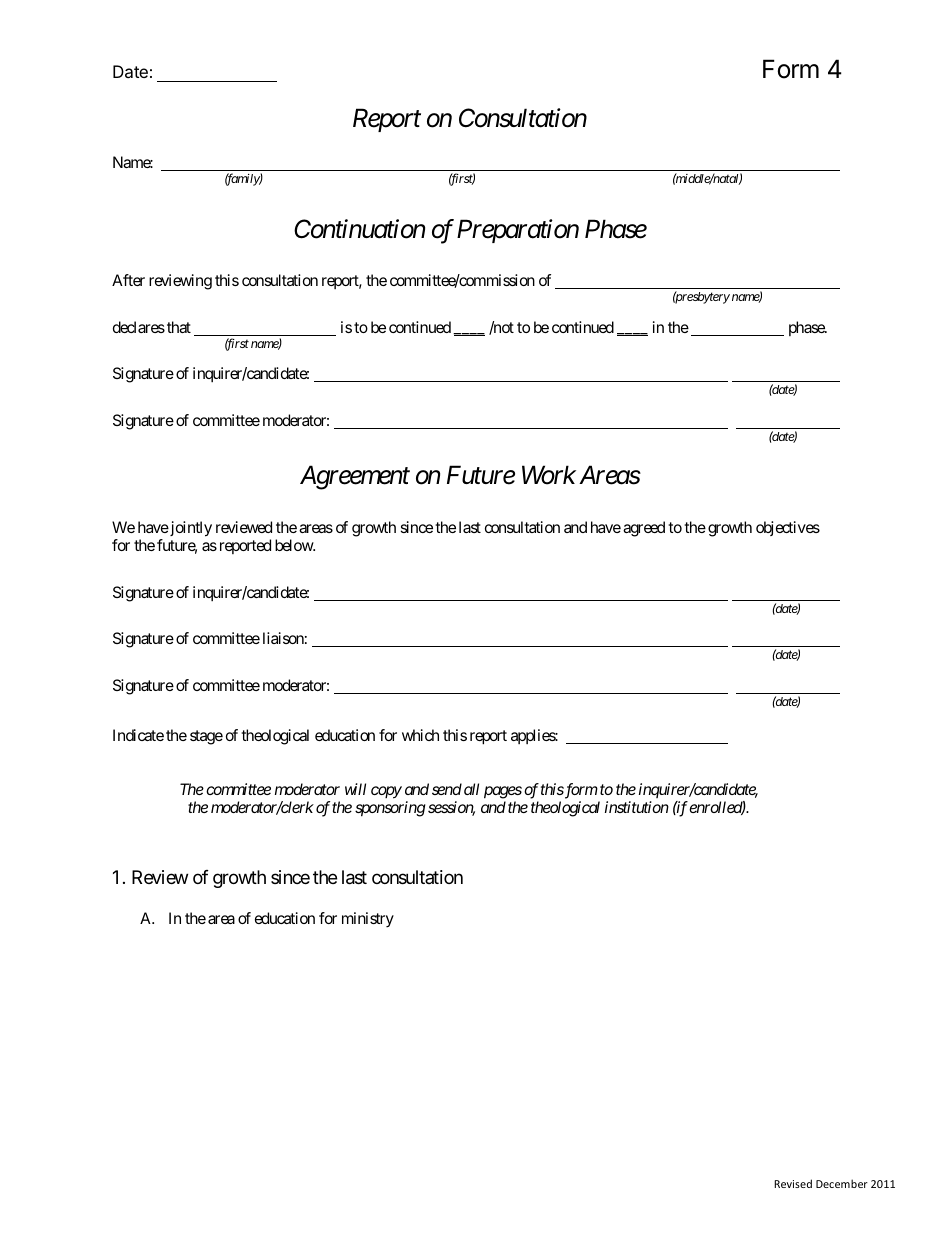 The image size is (952, 1233). What do you see at coordinates (793, 1183) in the screenshot?
I see `Revised` at bounding box center [793, 1183].
